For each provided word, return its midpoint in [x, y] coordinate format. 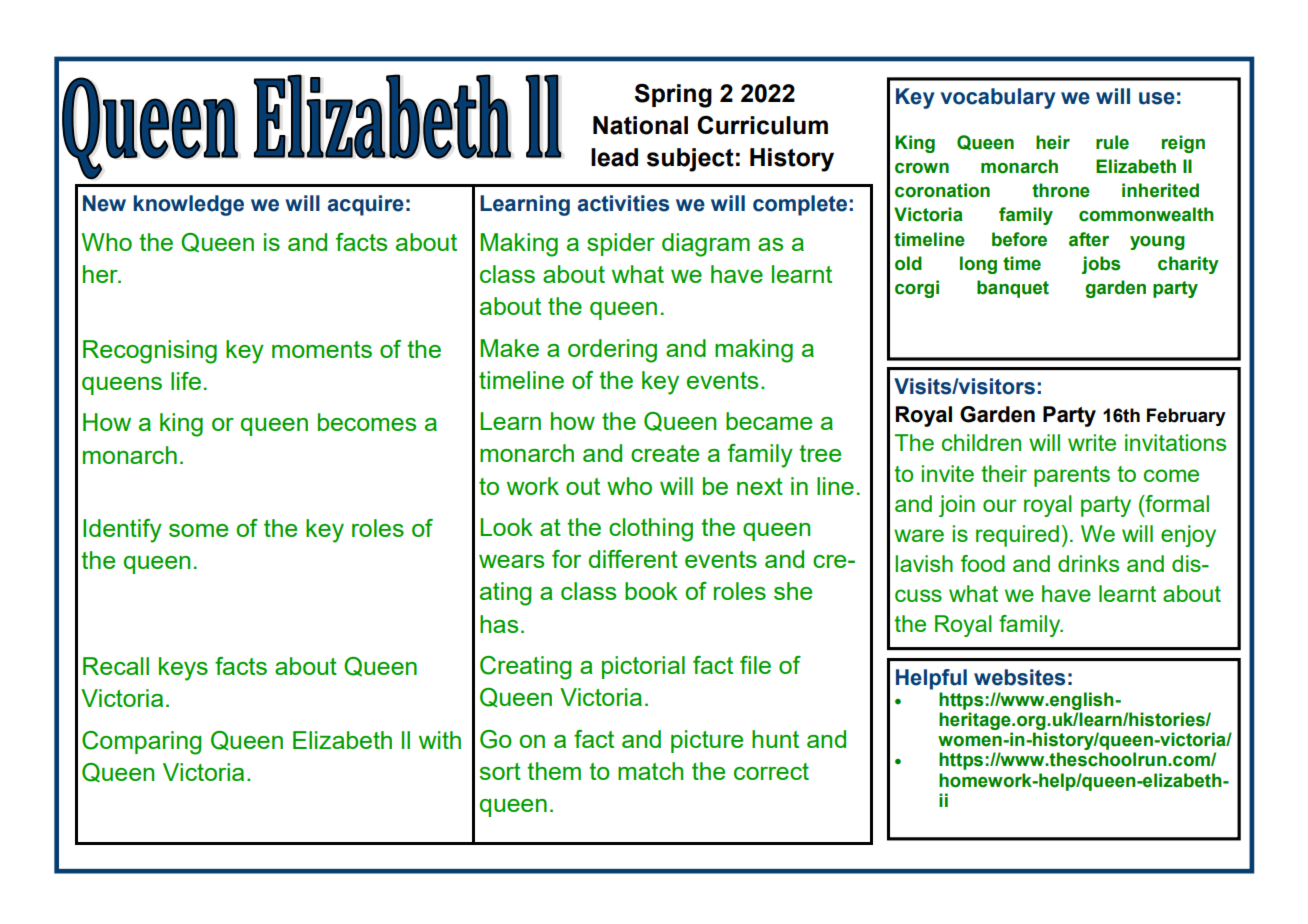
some [198, 530]
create [665, 453]
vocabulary [998, 98]
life [186, 381]
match [650, 771]
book [651, 591]
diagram [706, 245]
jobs [1101, 265]
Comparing [142, 743]
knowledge [189, 205]
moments [322, 349]
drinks [1088, 563]
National [640, 125]
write [1092, 442]
